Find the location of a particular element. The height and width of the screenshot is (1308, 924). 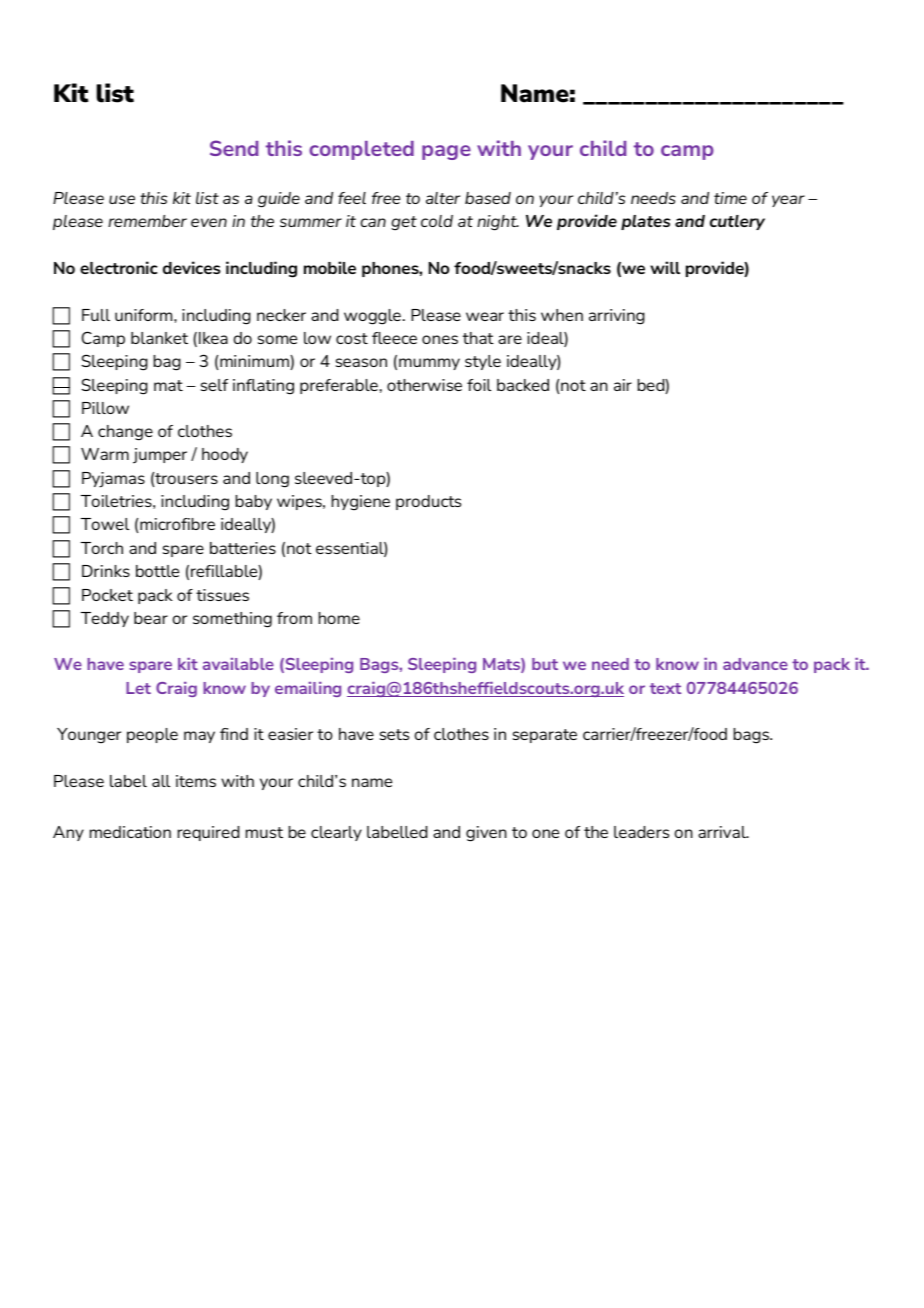

Pyjamas is located at coordinates (113, 480).
